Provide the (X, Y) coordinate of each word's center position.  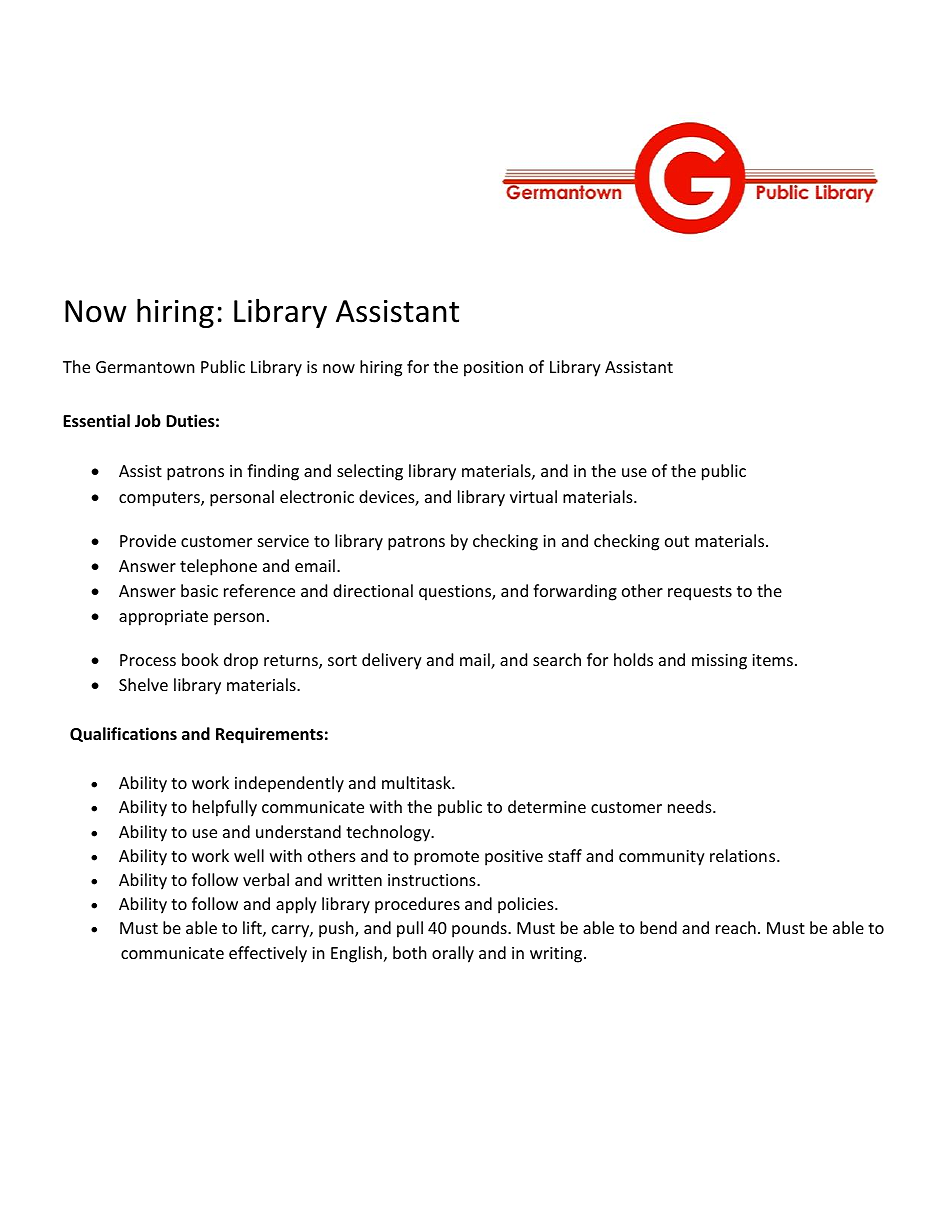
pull (410, 929)
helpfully (225, 808)
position (493, 369)
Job (148, 420)
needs (691, 806)
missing (719, 662)
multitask (417, 782)
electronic (317, 496)
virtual (533, 496)
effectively (268, 954)
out (677, 541)
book (200, 659)
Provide (148, 540)
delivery (392, 661)
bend (658, 927)
